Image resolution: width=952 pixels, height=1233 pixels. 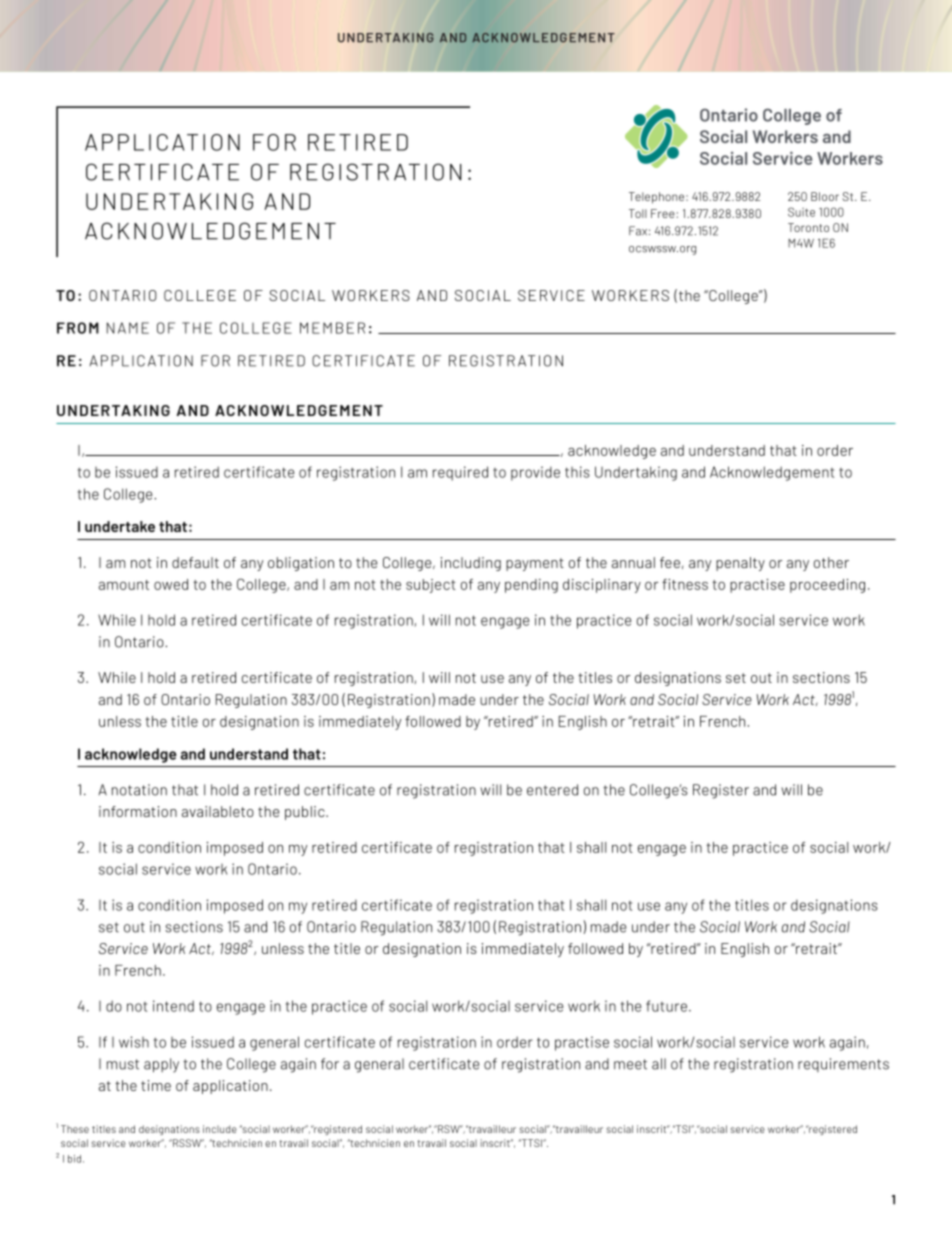 I want to click on subject, so click(x=431, y=586).
